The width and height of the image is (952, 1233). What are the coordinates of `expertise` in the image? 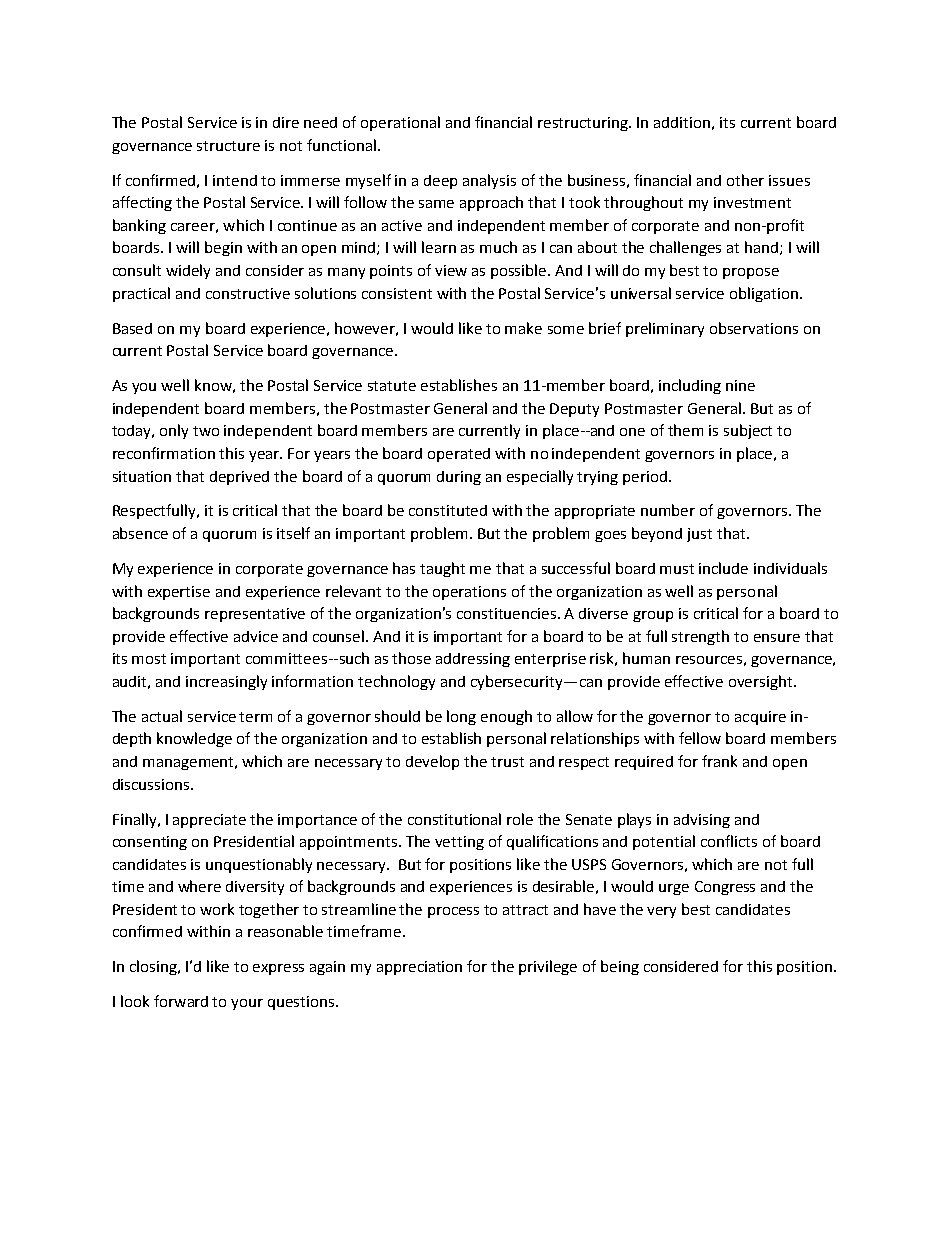 It's located at (179, 593).
